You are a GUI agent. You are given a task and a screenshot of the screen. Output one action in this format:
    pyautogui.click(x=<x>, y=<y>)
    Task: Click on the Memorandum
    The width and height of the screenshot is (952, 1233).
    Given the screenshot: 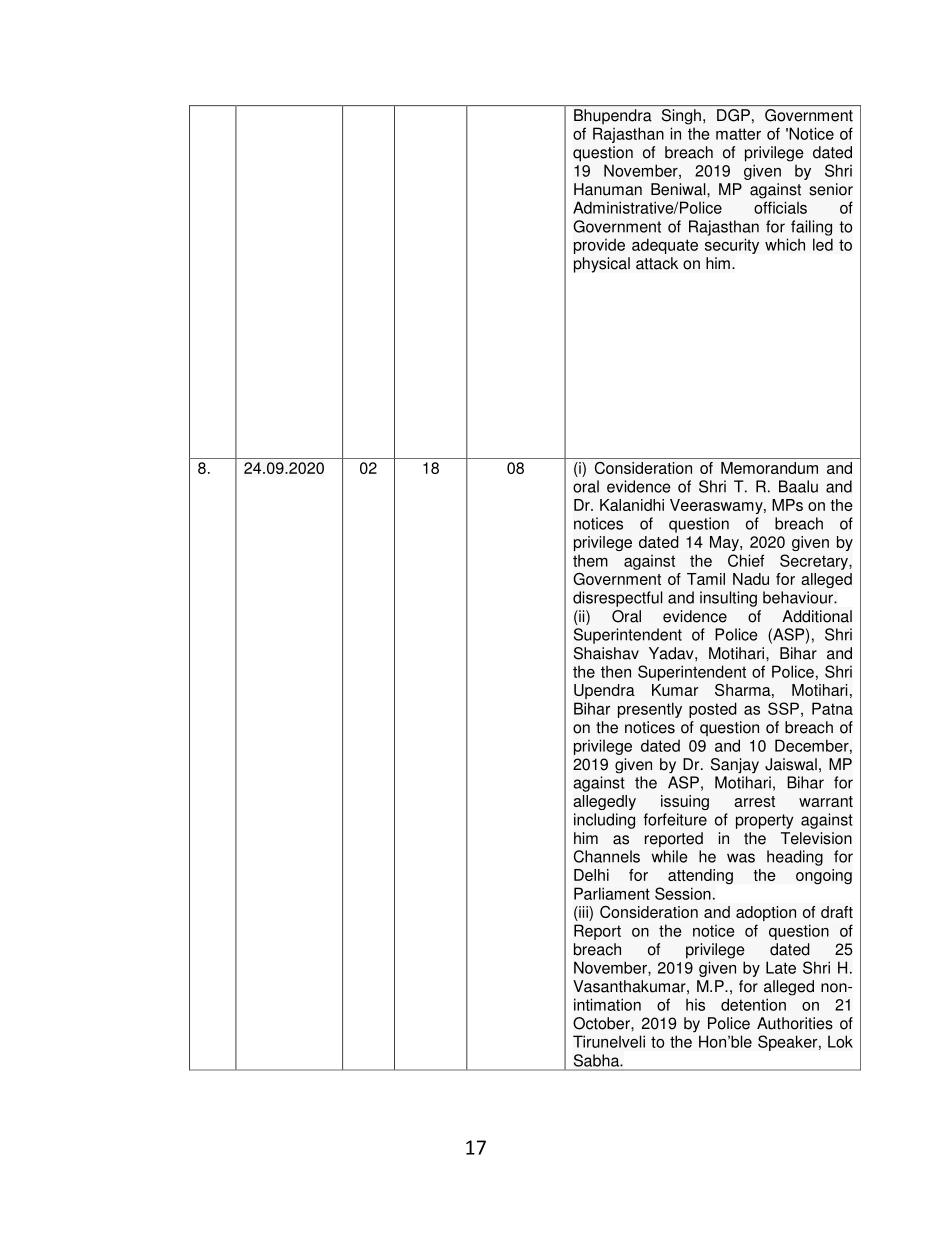 What is the action you would take?
    pyautogui.click(x=769, y=468)
